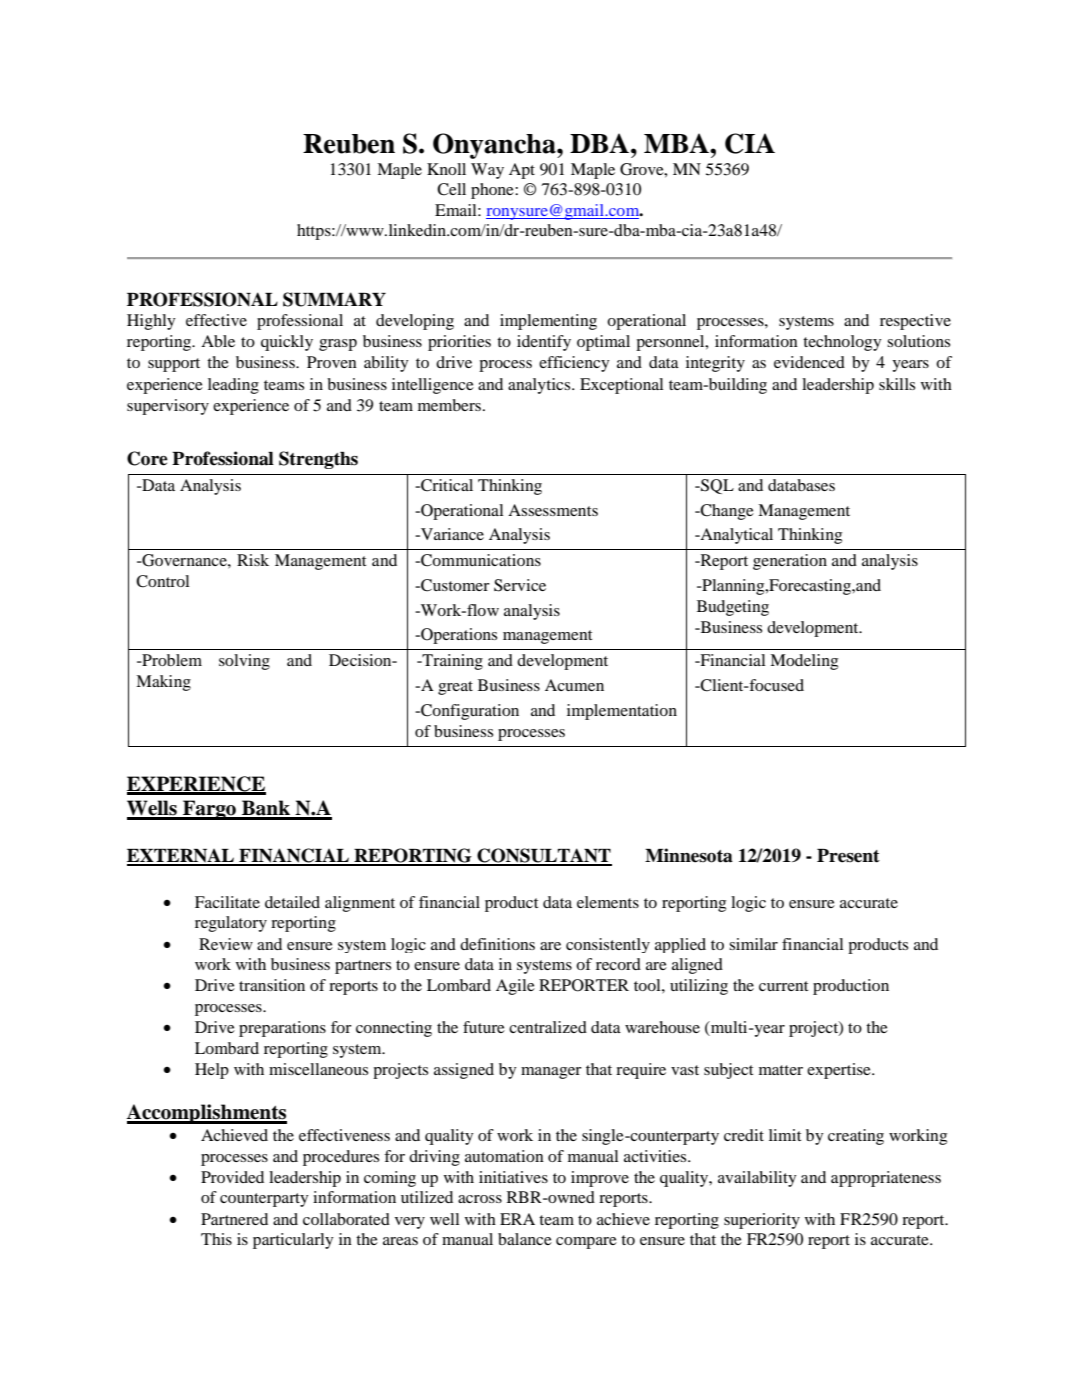 Image resolution: width=1079 pixels, height=1396 pixels. I want to click on generation, so click(790, 562).
